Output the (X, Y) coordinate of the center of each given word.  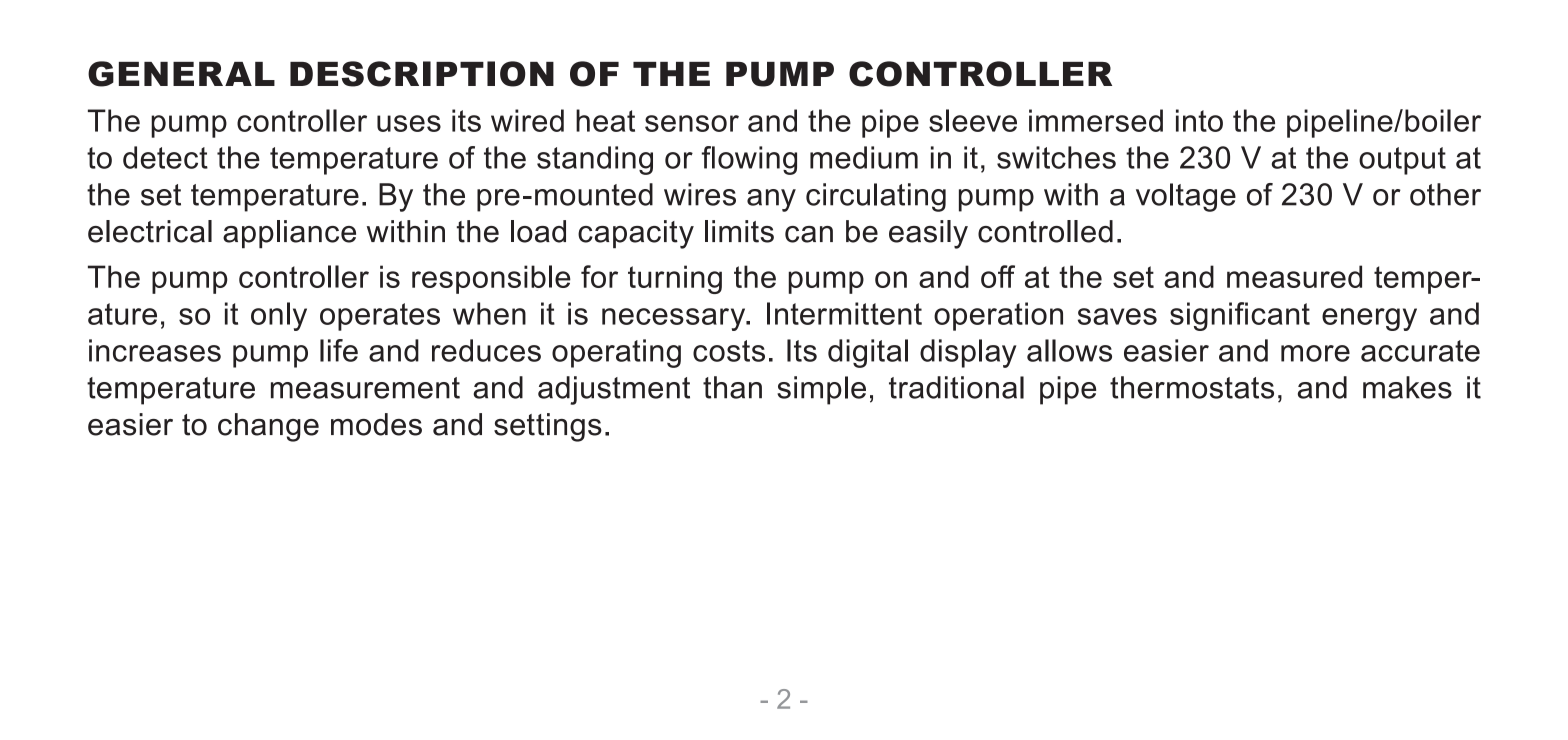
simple (821, 390)
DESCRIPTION (422, 74)
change (268, 427)
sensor (692, 123)
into (1199, 120)
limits (739, 231)
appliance (289, 234)
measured (1294, 276)
